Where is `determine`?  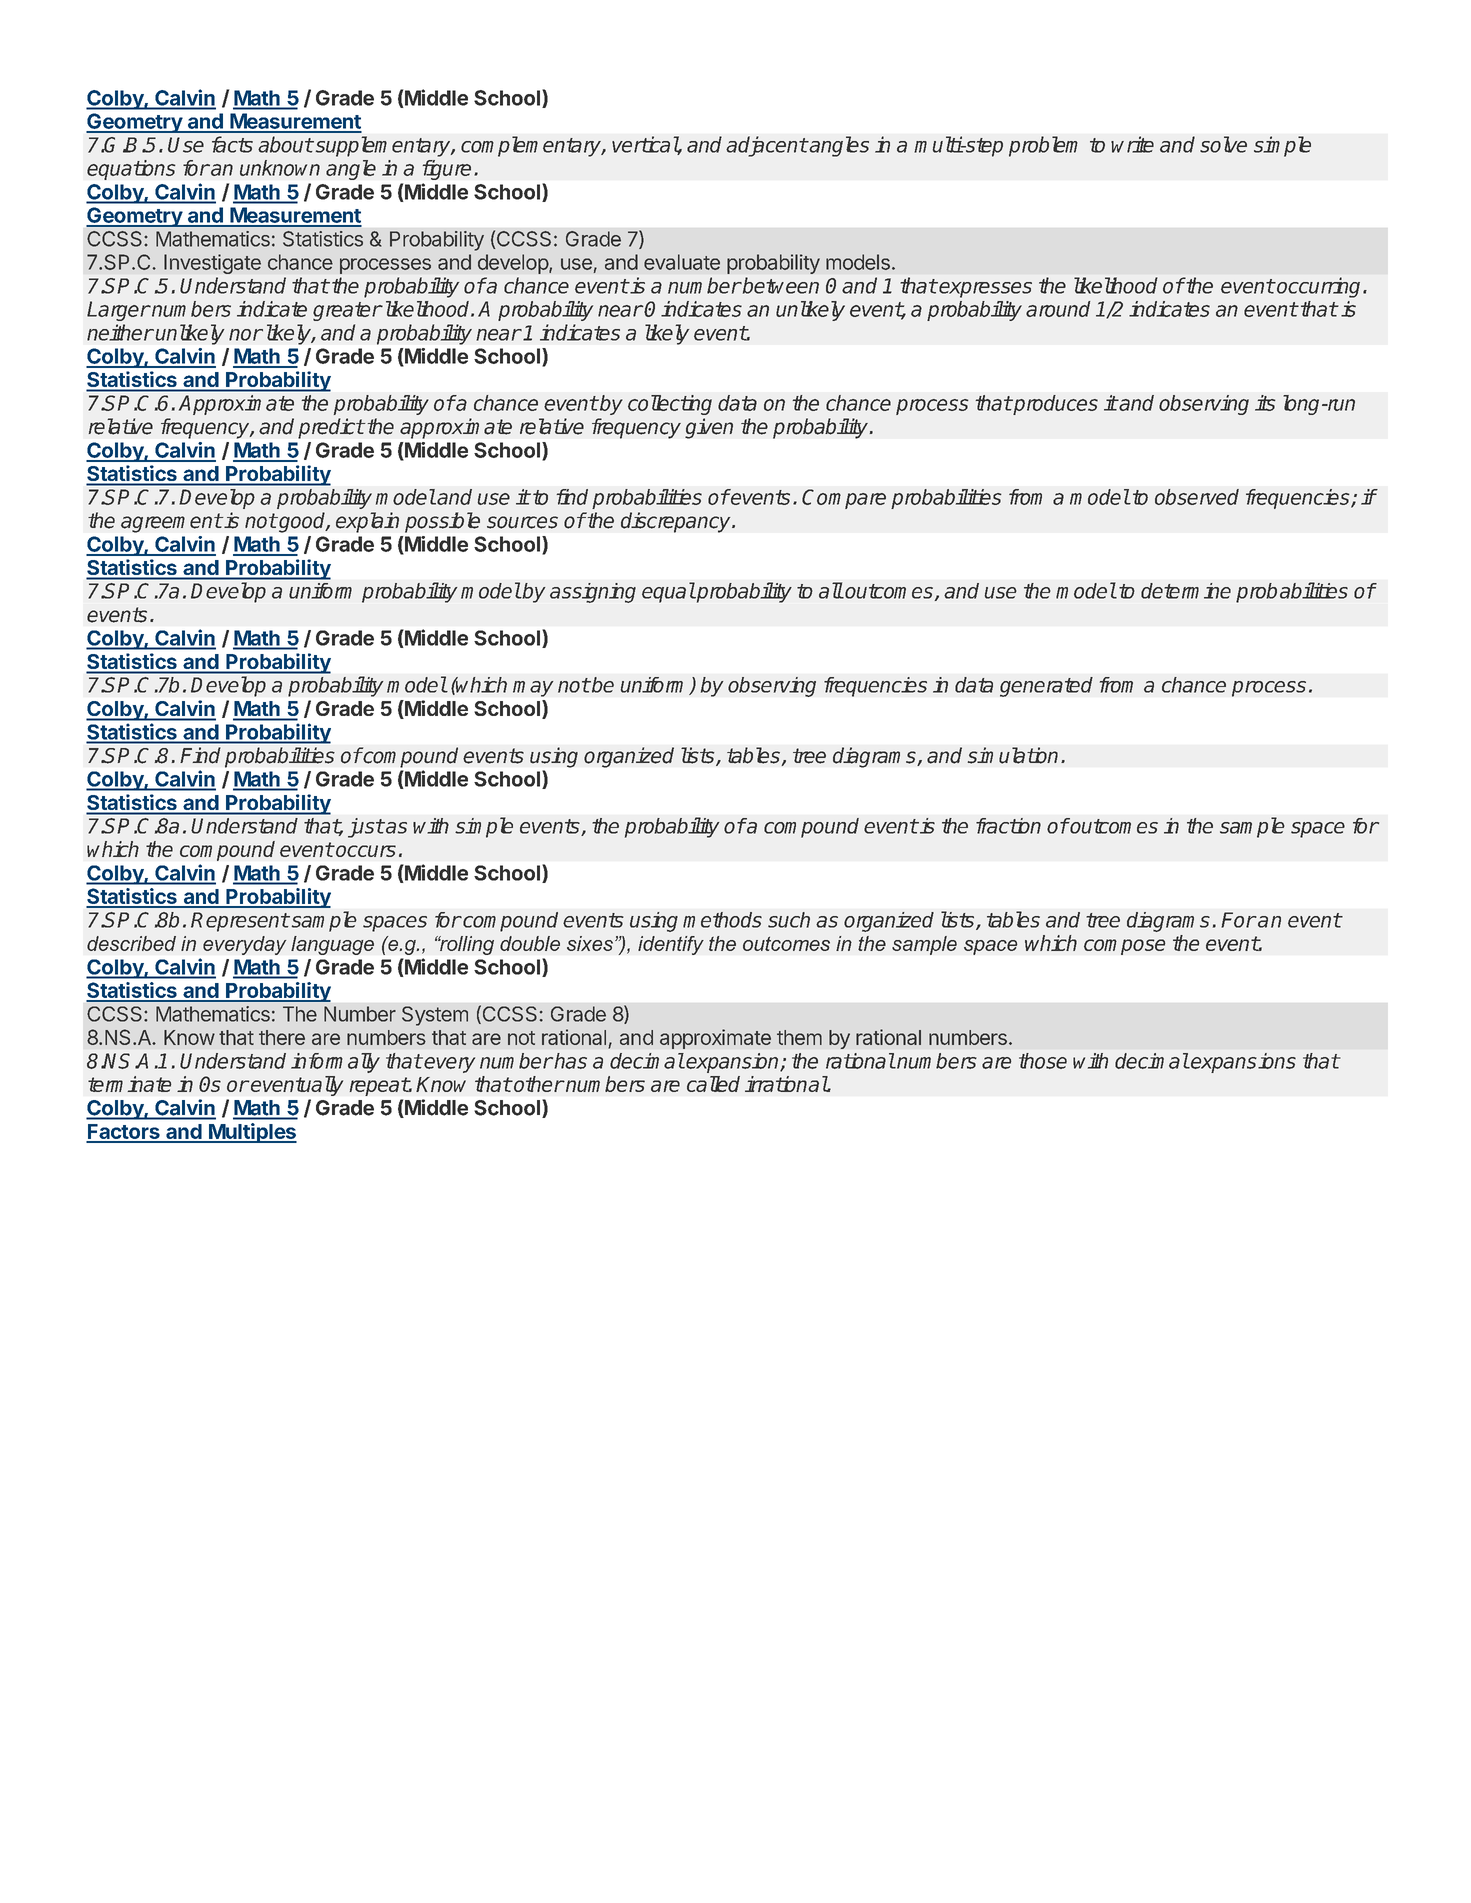 determine is located at coordinates (1186, 591).
